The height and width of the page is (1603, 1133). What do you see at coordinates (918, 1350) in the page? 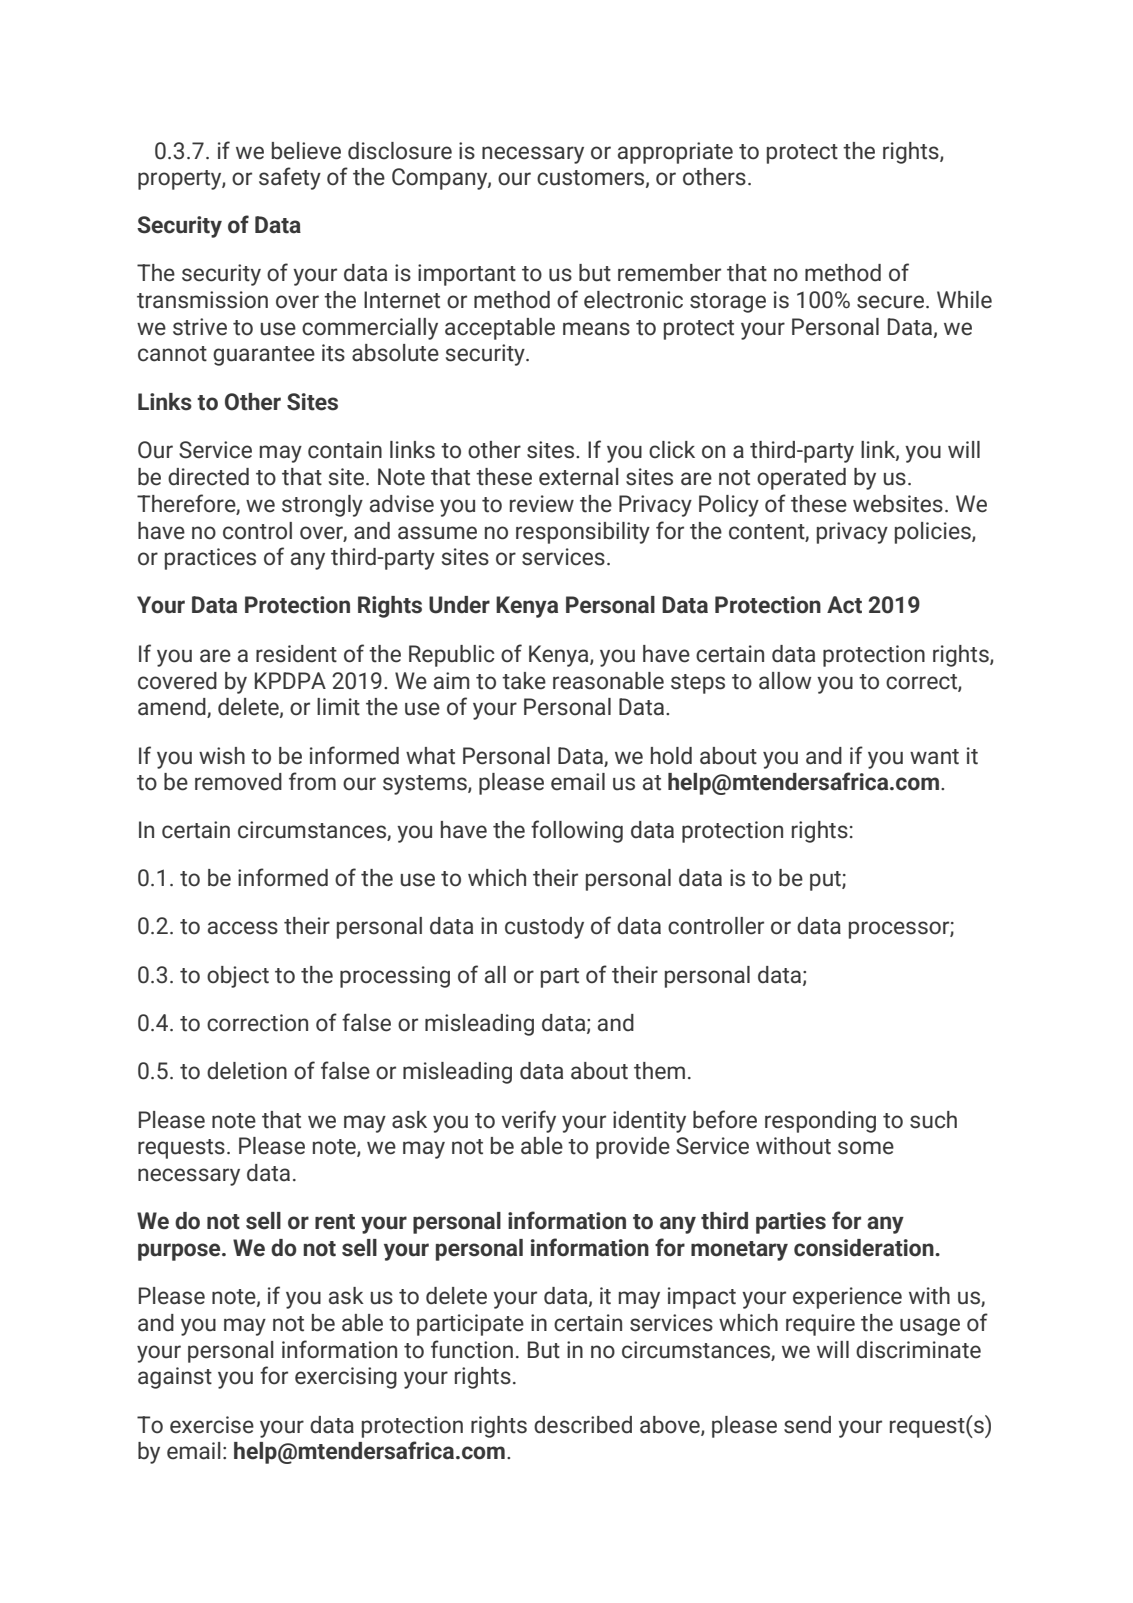
I see `discriminate` at bounding box center [918, 1350].
